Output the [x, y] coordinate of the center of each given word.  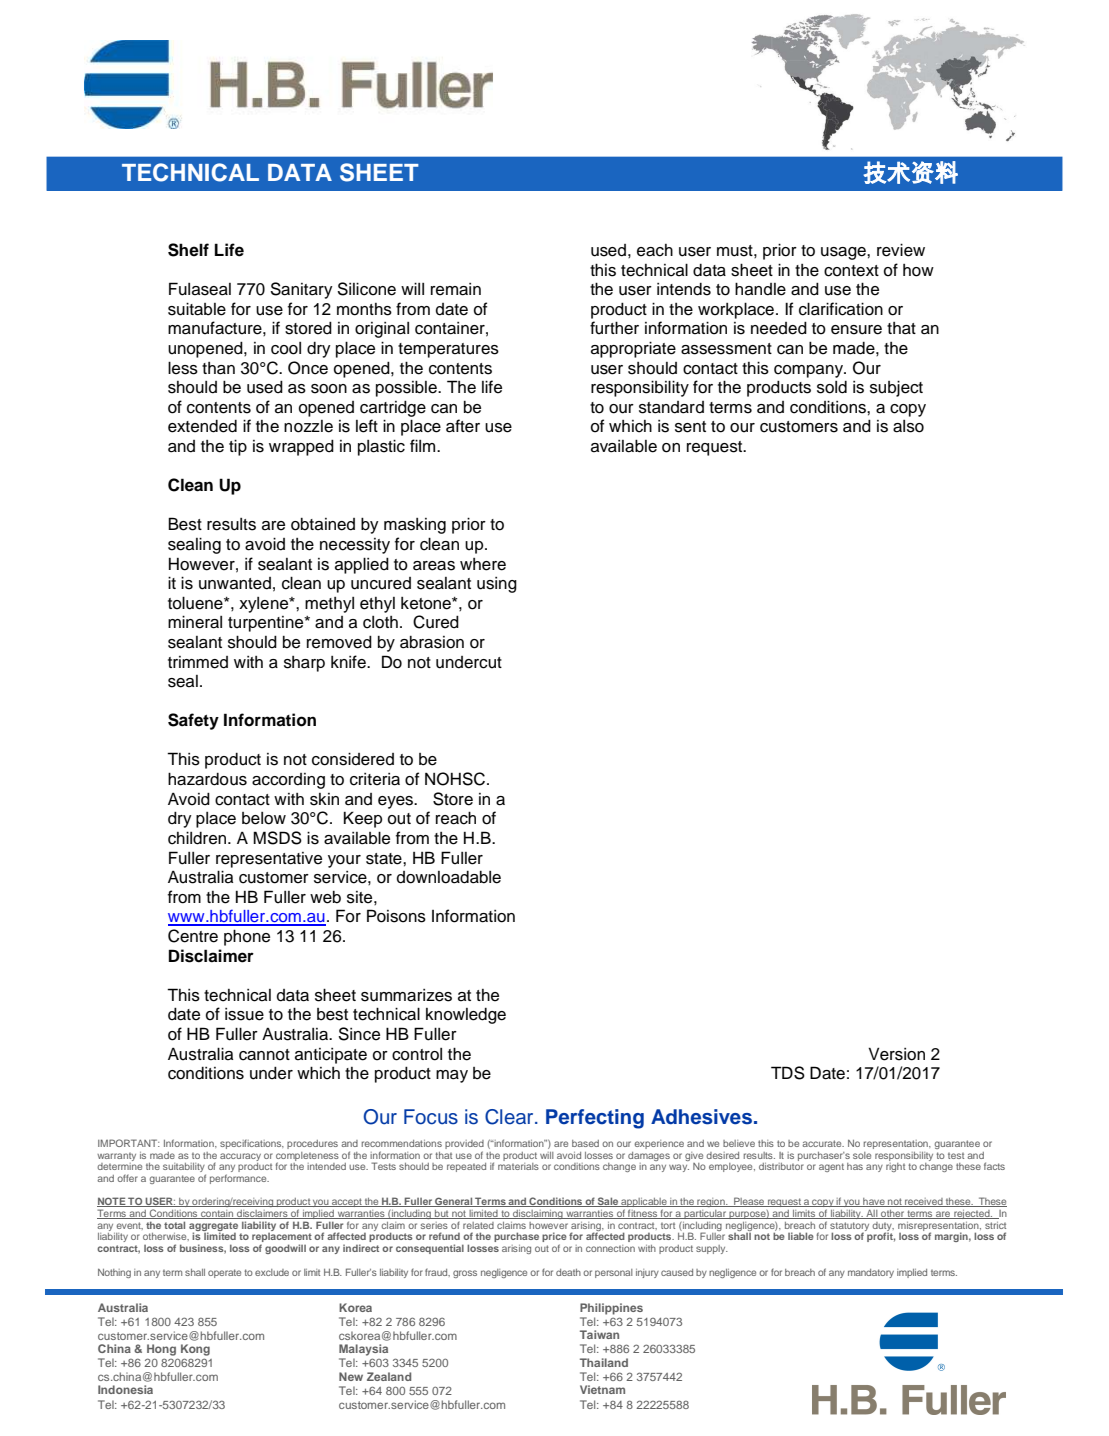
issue [244, 1014]
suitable [197, 309]
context [851, 271]
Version [896, 1054]
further [614, 328]
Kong [195, 1350]
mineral [195, 622]
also [908, 426]
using [497, 585]
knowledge [466, 1016]
